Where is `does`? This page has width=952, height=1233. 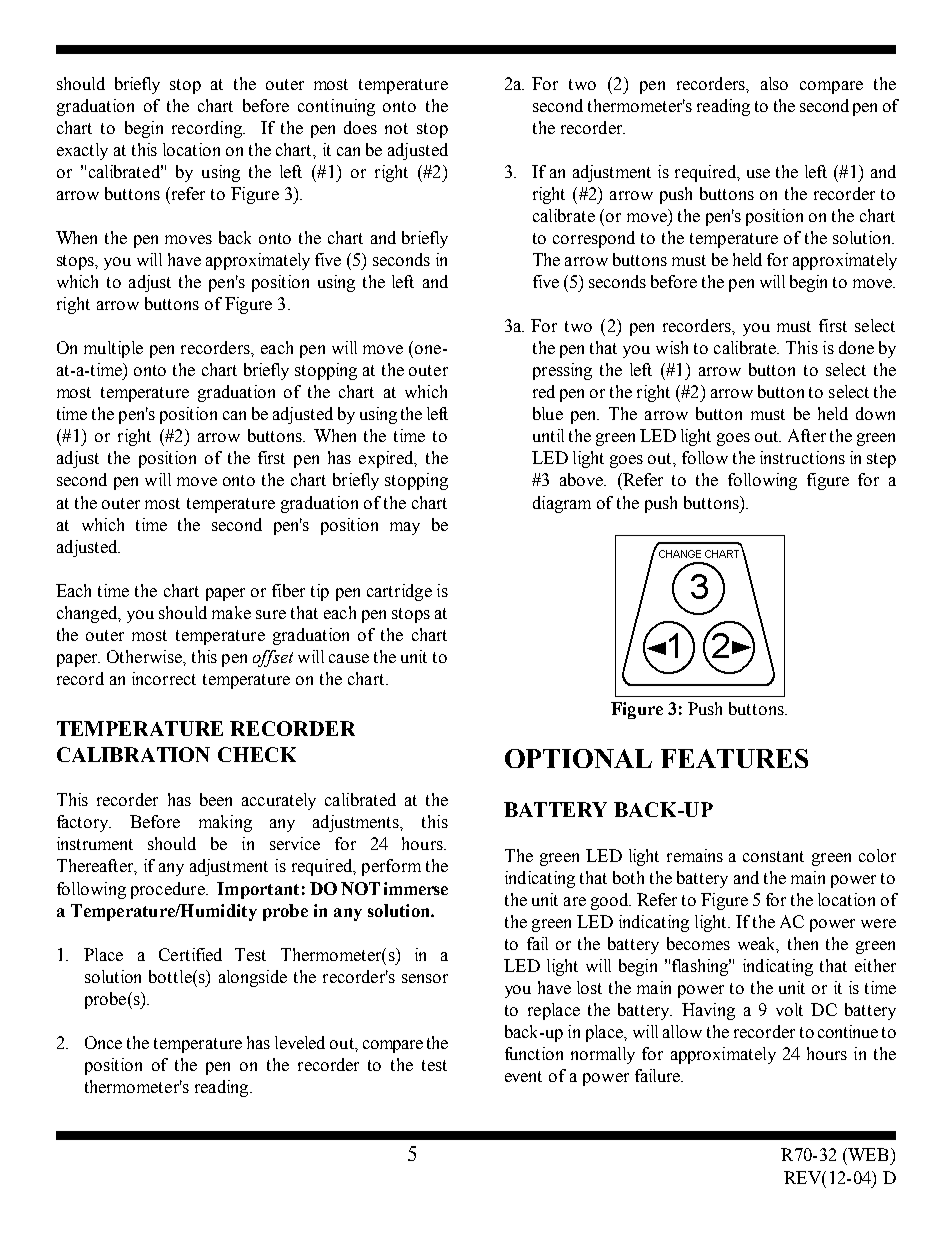
does is located at coordinates (360, 127).
